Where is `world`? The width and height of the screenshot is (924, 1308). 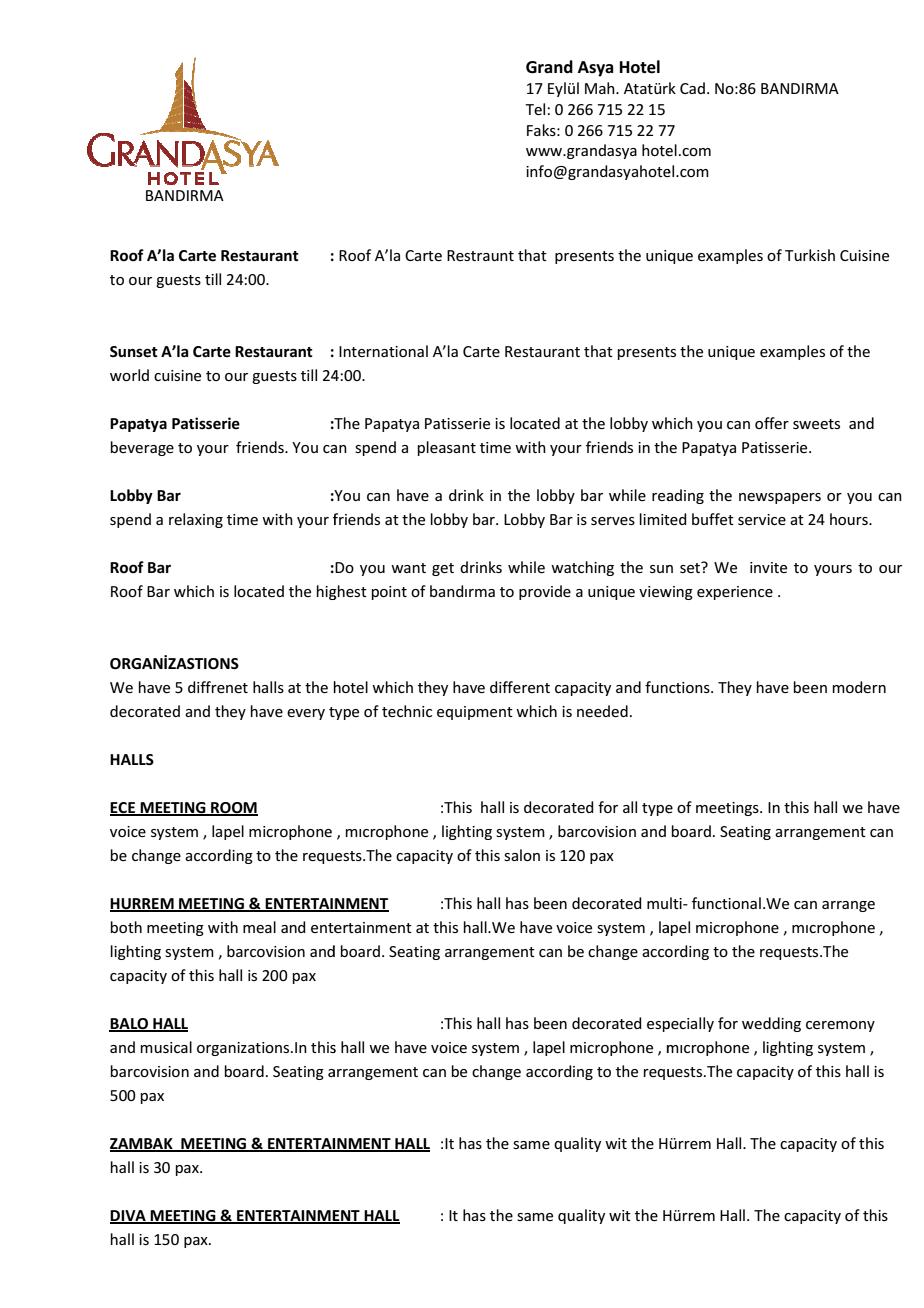 world is located at coordinates (129, 375).
